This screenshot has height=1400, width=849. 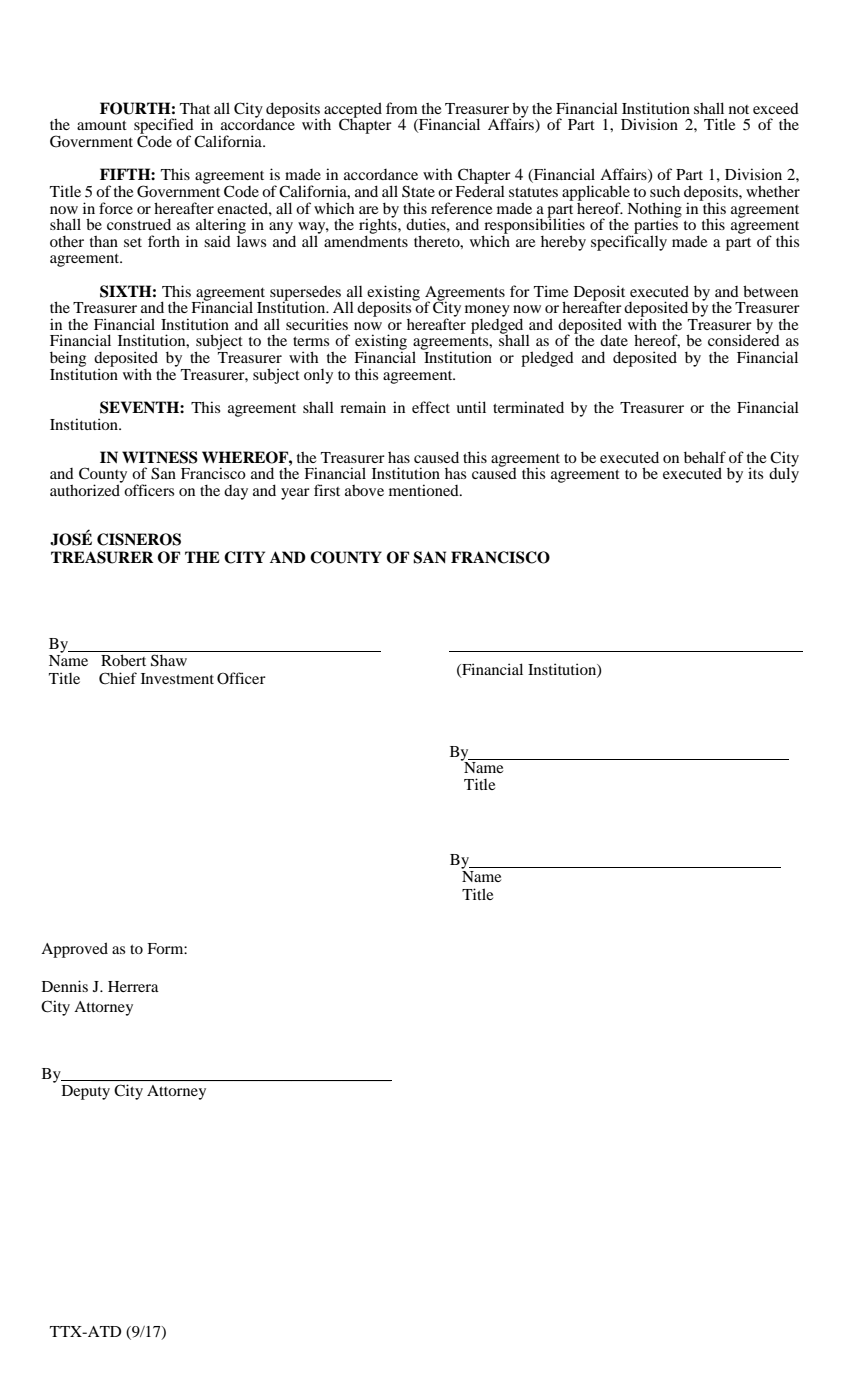 I want to click on behalf, so click(x=705, y=457).
